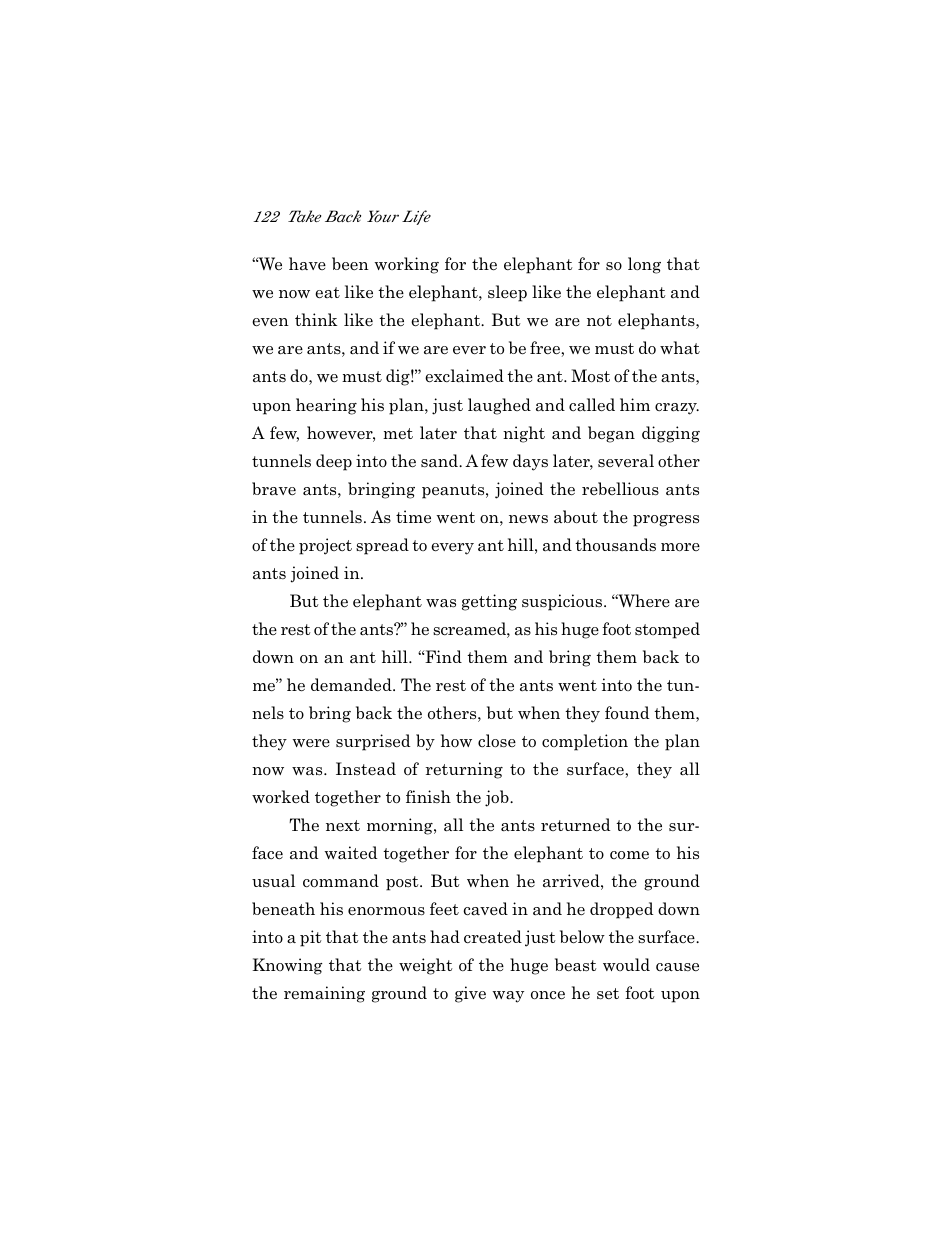  Describe the element at coordinates (644, 265) in the page. I see `long` at that location.
